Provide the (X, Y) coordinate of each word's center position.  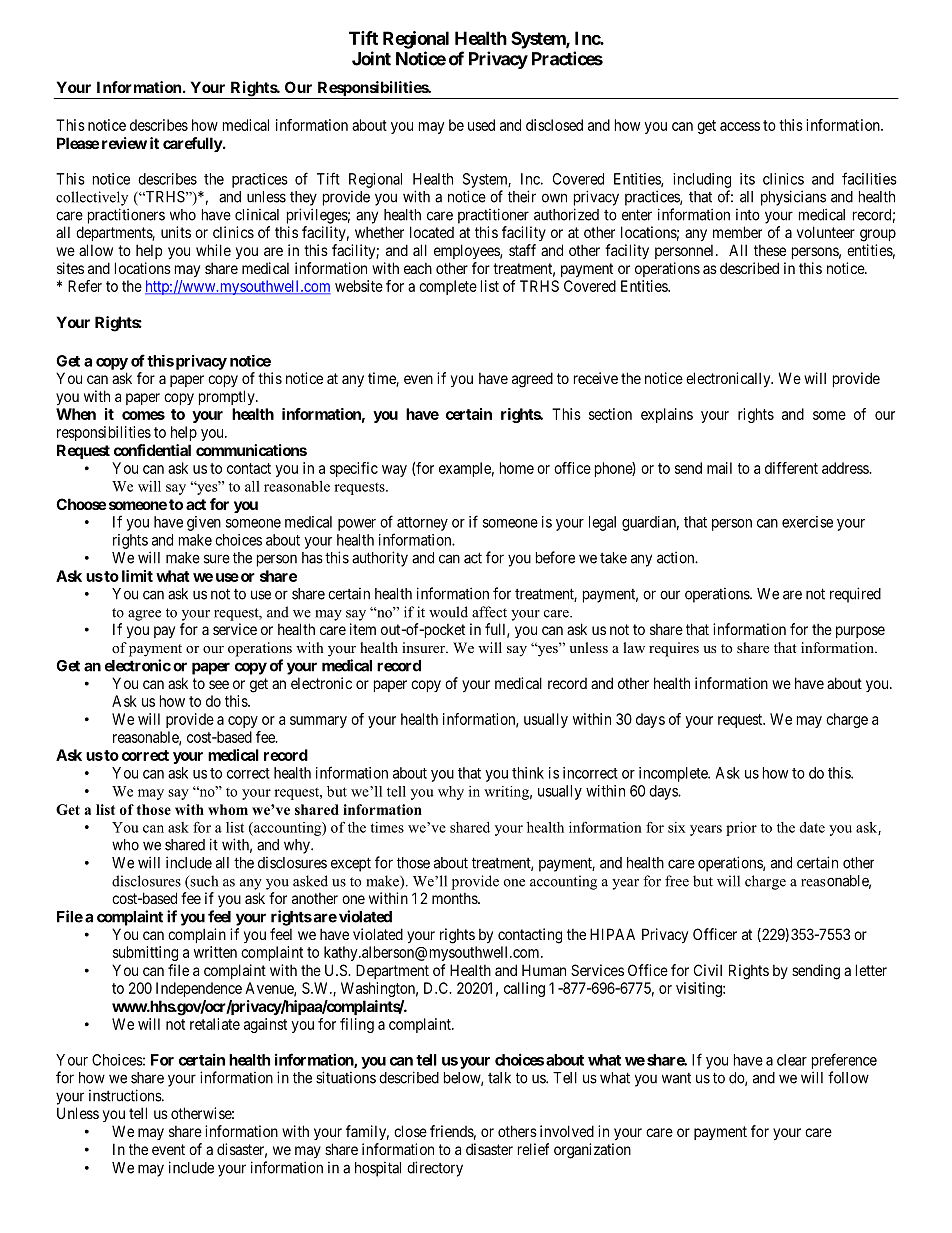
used (481, 125)
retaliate (215, 1024)
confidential (152, 450)
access (740, 126)
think (528, 773)
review (124, 143)
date (812, 827)
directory (435, 1169)
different (791, 468)
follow (848, 1077)
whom (228, 809)
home (517, 468)
